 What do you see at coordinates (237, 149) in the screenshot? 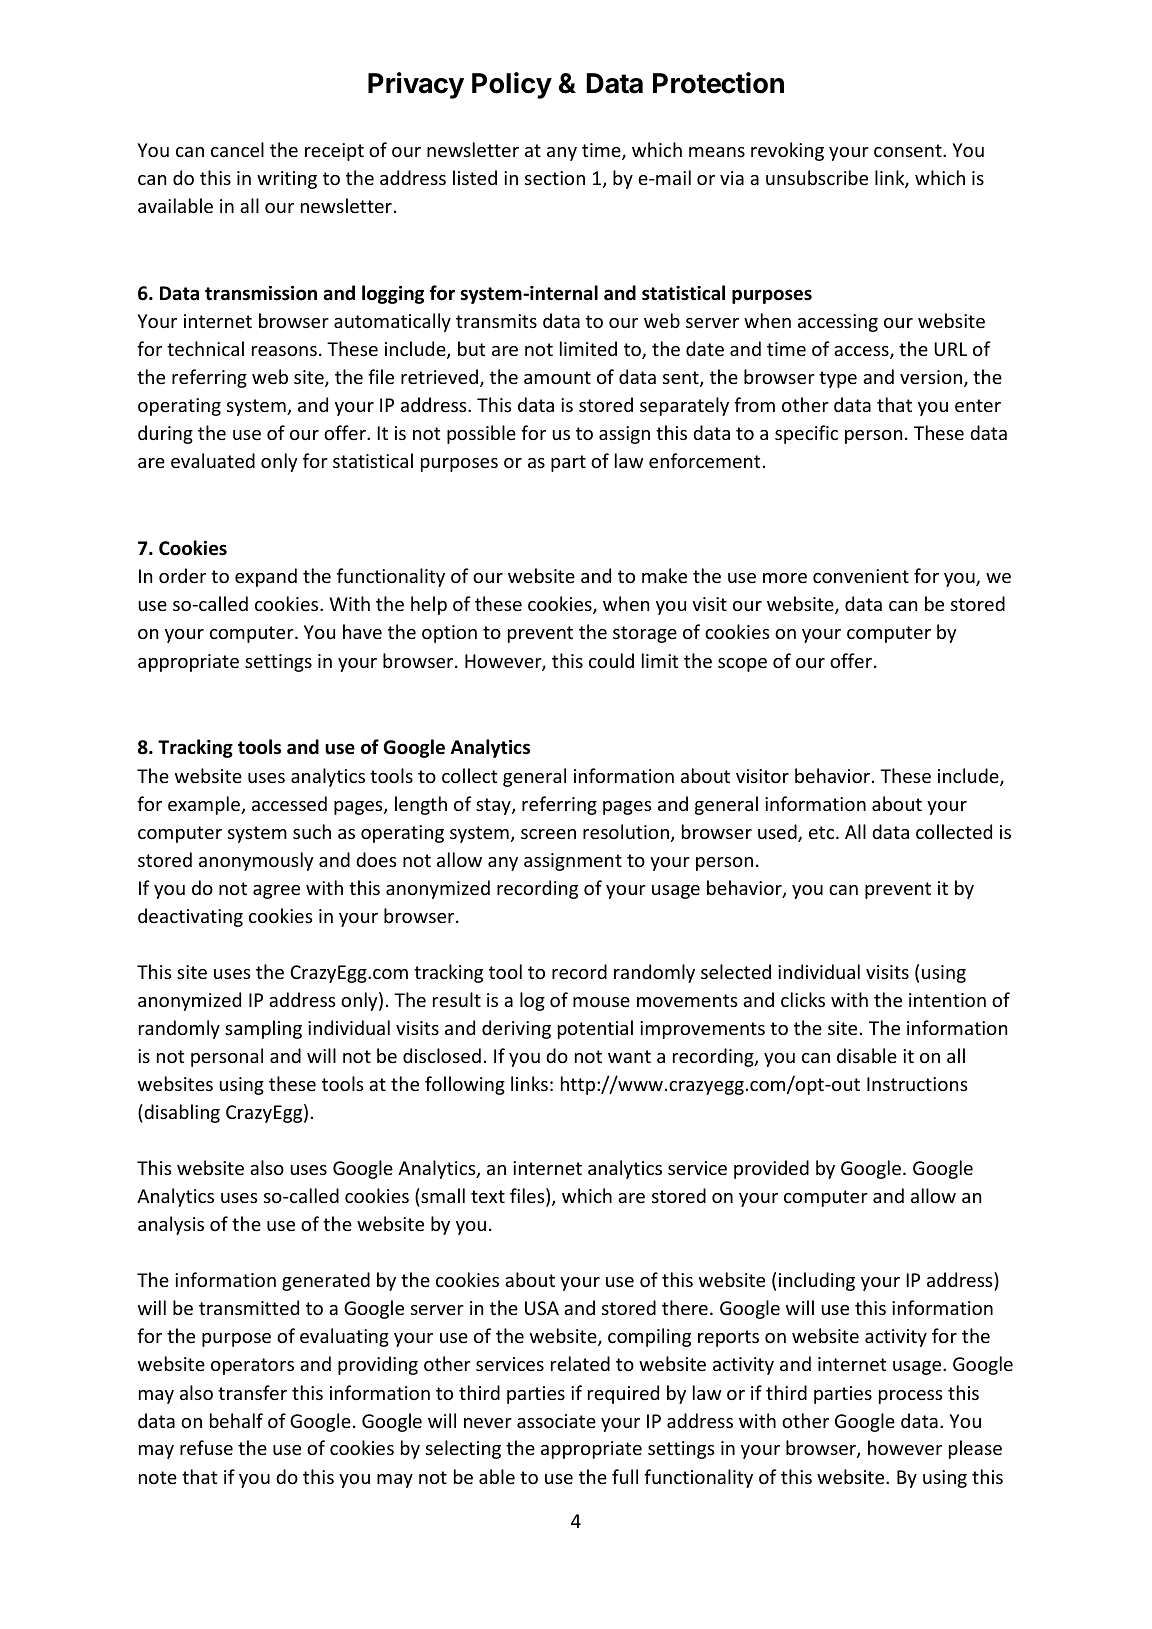
I see `cancel` at bounding box center [237, 149].
